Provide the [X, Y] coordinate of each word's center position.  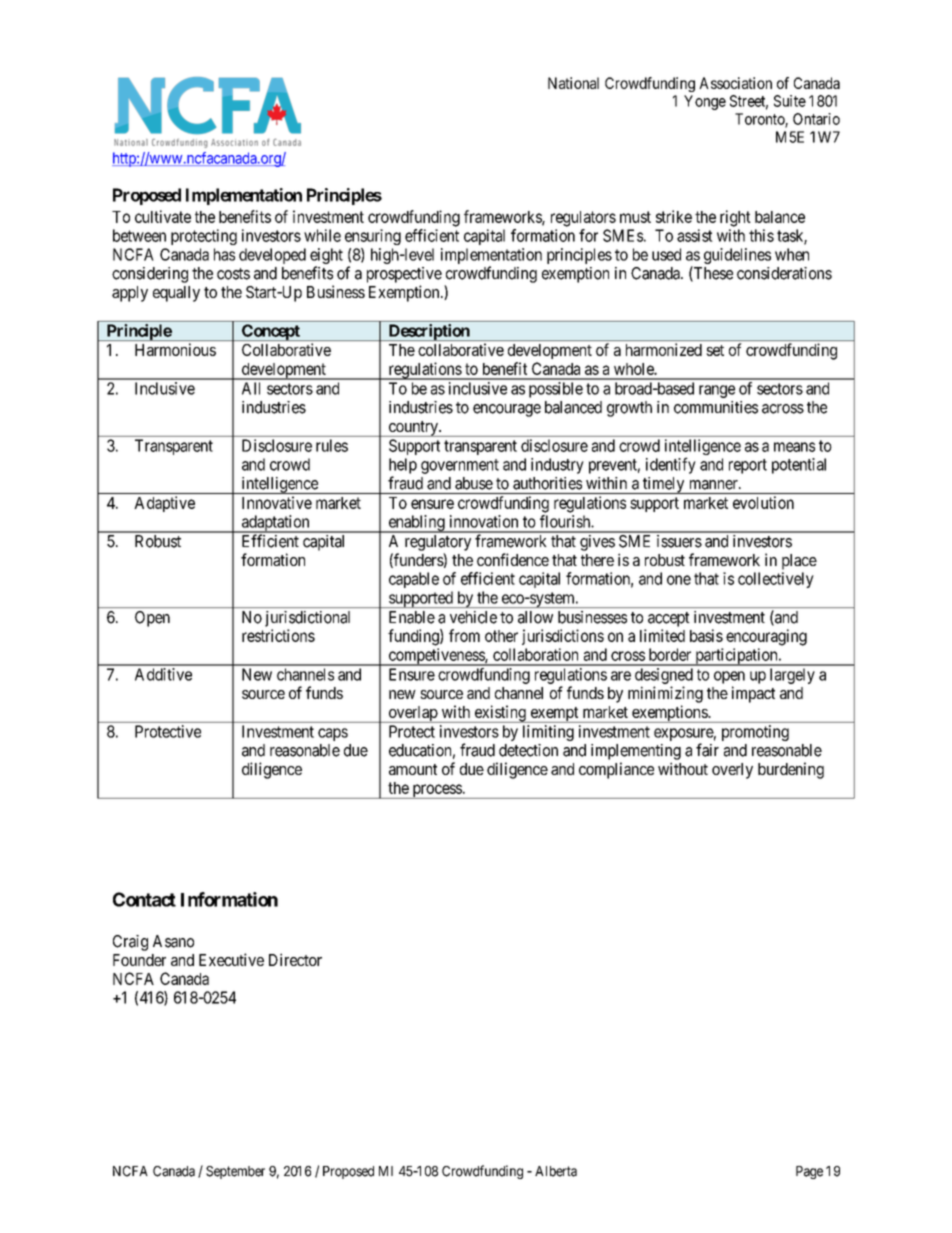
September [235, 1172]
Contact [144, 899]
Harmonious [175, 349]
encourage [507, 410]
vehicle [473, 617]
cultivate [163, 216]
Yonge [705, 102]
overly [732, 771]
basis [706, 635]
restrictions [278, 635]
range [717, 391]
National [573, 83]
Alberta [556, 1171]
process [436, 791]
